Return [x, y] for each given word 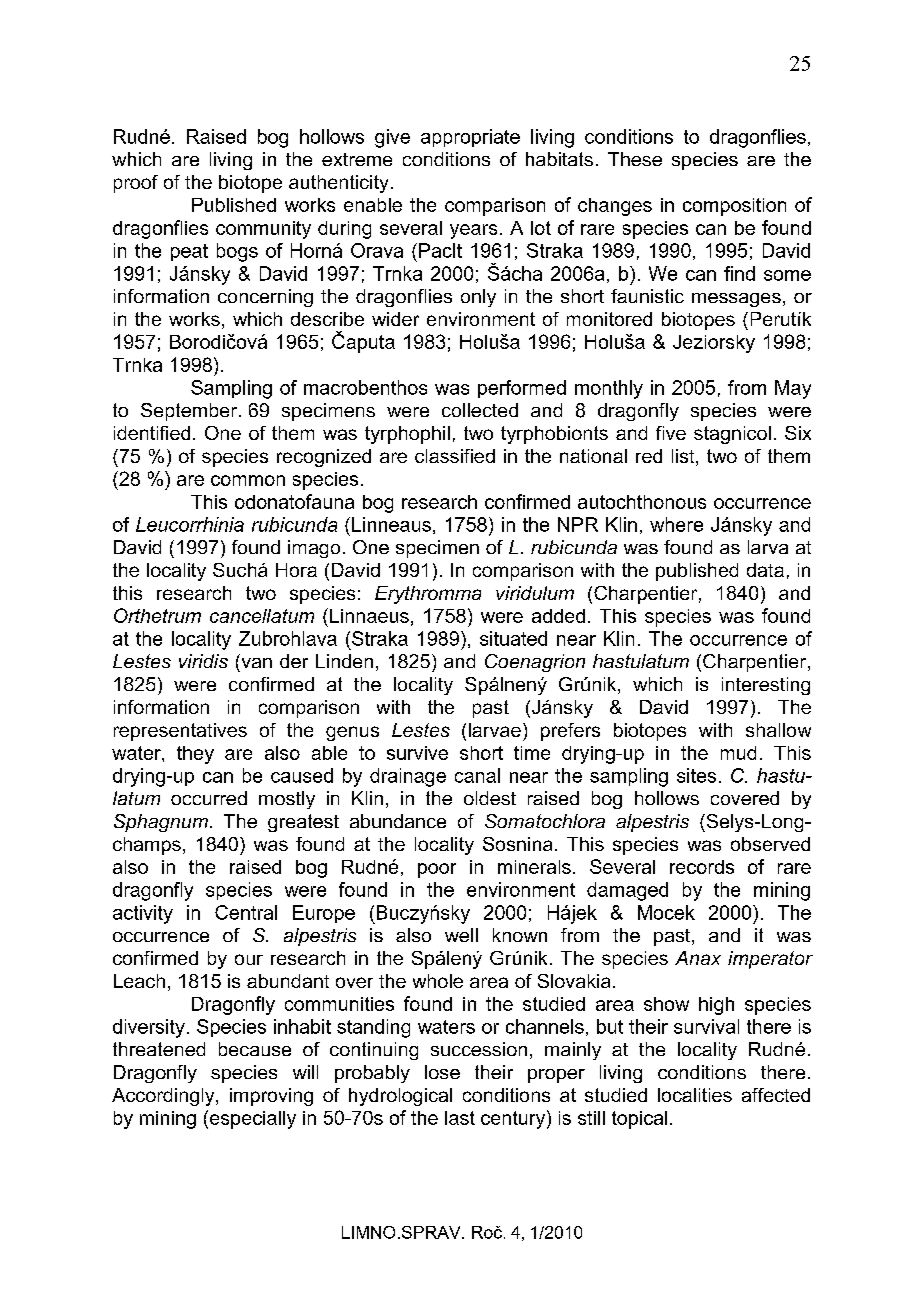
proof [136, 184]
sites [696, 775]
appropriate [470, 138]
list [684, 457]
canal [477, 775]
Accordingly [164, 1097]
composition [734, 207]
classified [455, 456]
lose [442, 1072]
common [248, 480]
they [195, 755]
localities [695, 1095]
